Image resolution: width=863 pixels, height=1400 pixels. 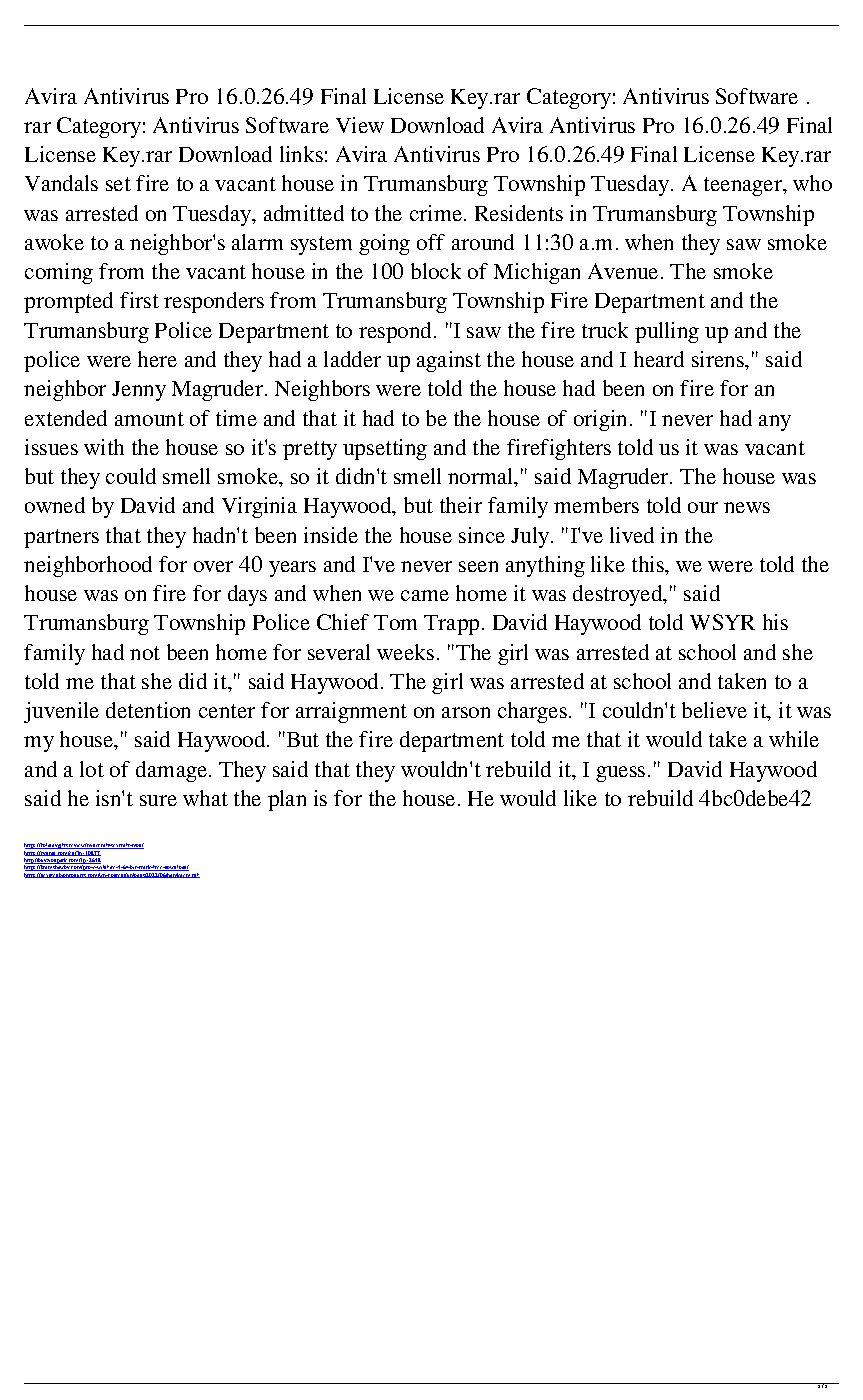 What do you see at coordinates (461, 505) in the document?
I see `their` at bounding box center [461, 505].
